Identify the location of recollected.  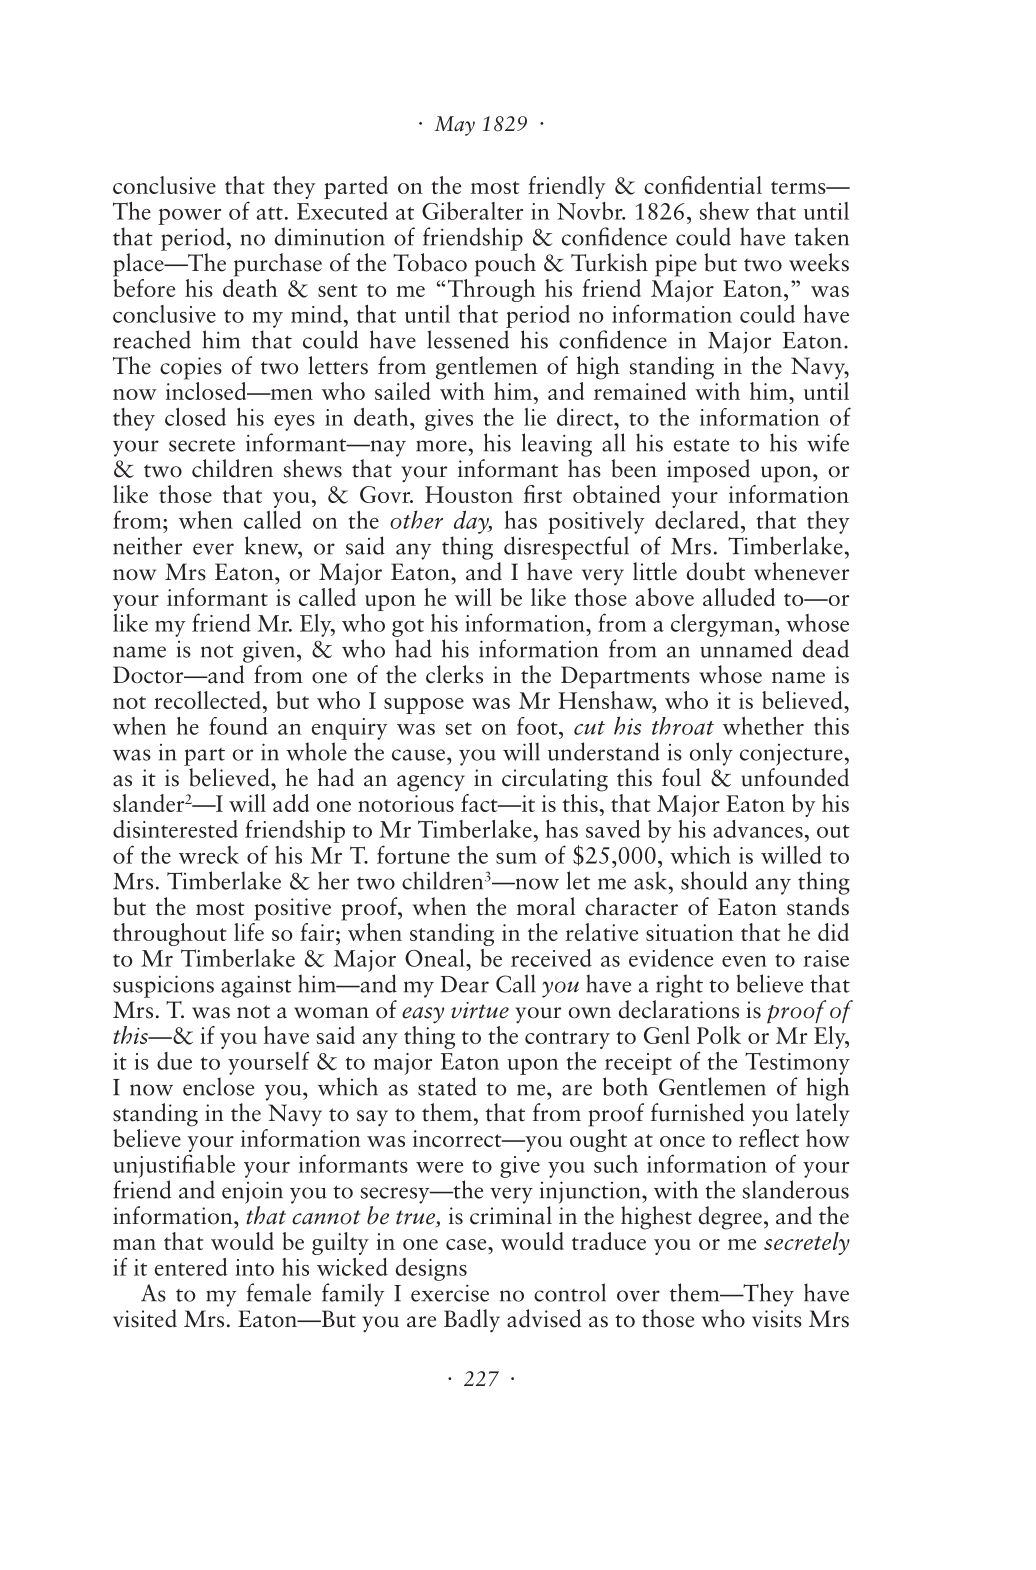
(207, 700).
